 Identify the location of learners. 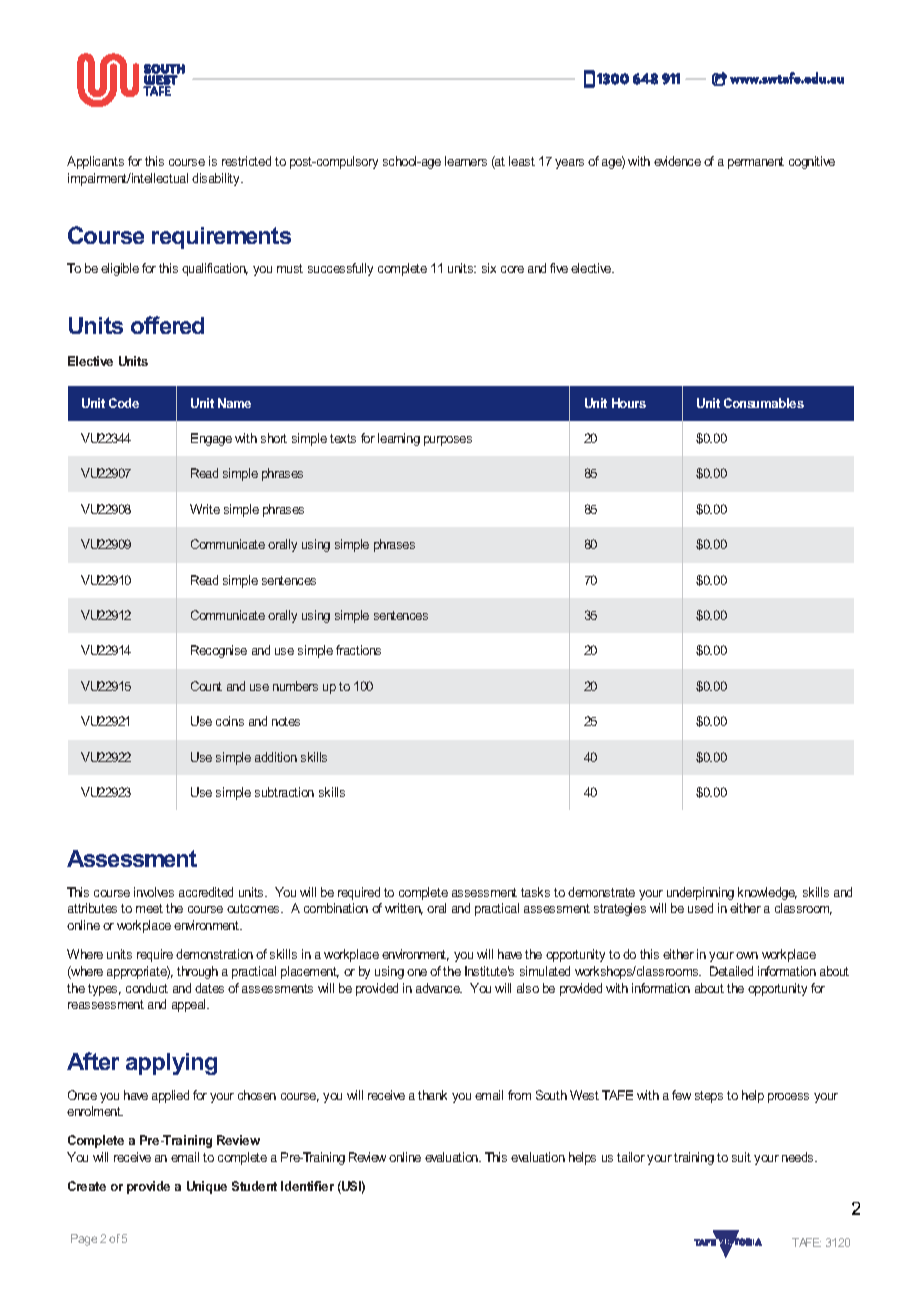
(466, 161).
